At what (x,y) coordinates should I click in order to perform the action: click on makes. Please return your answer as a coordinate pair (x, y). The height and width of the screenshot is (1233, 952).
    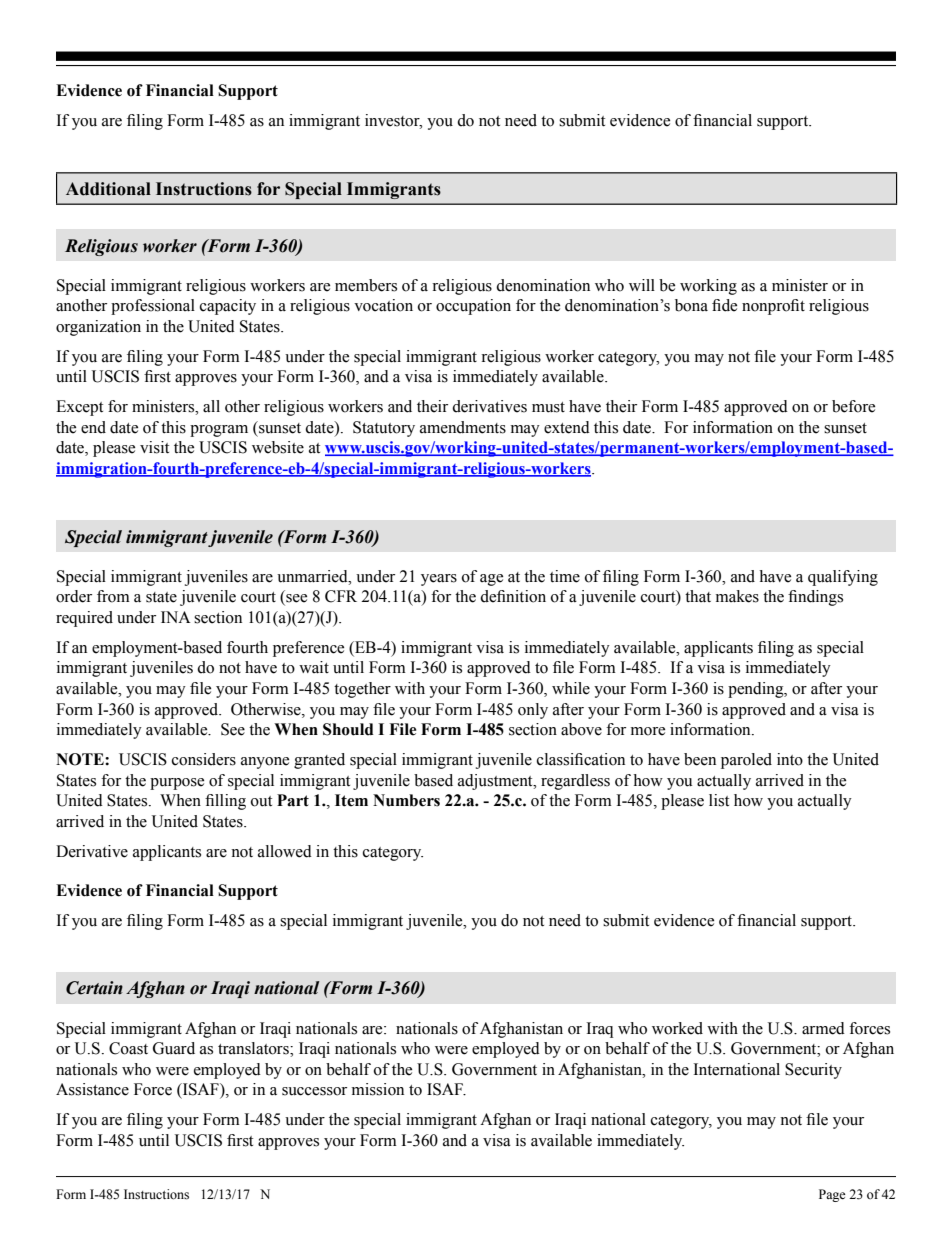
    Looking at the image, I should click on (737, 596).
